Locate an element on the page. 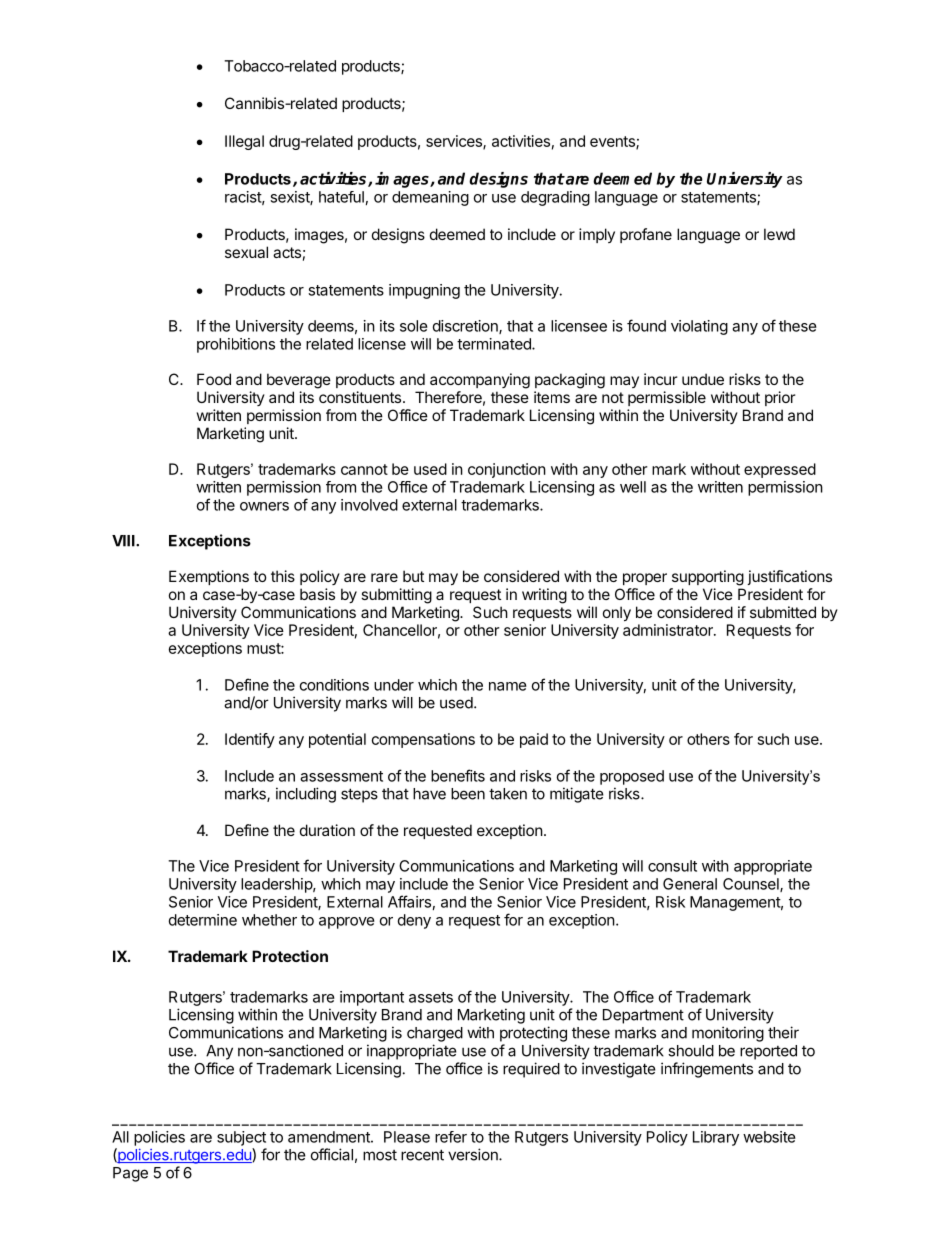  Exemptions is located at coordinates (209, 577).
